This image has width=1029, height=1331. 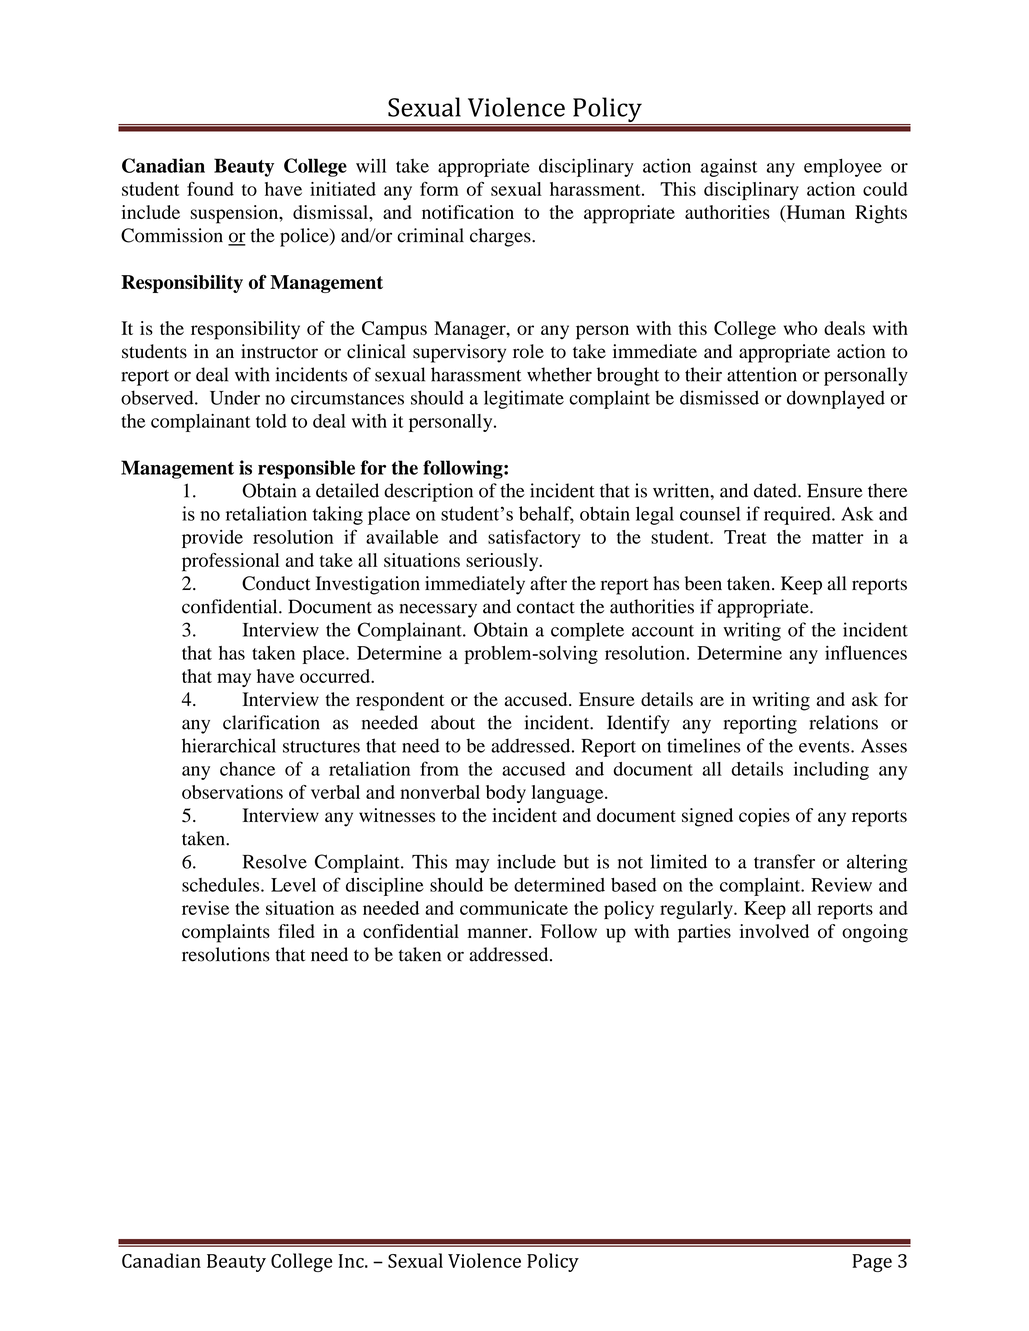 What do you see at coordinates (843, 722) in the image?
I see `relations` at bounding box center [843, 722].
